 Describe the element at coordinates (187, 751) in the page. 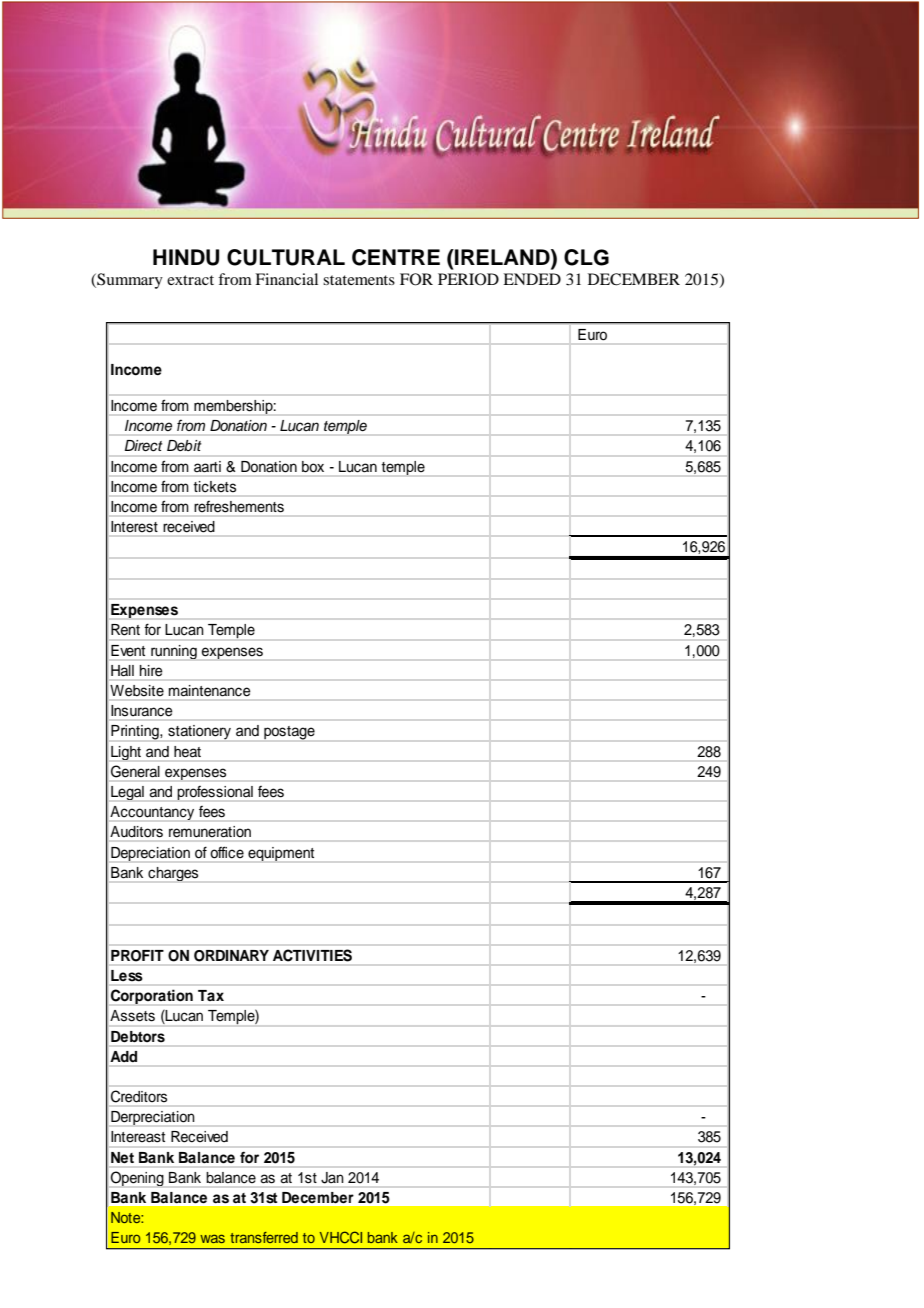

I see `heat` at that location.
